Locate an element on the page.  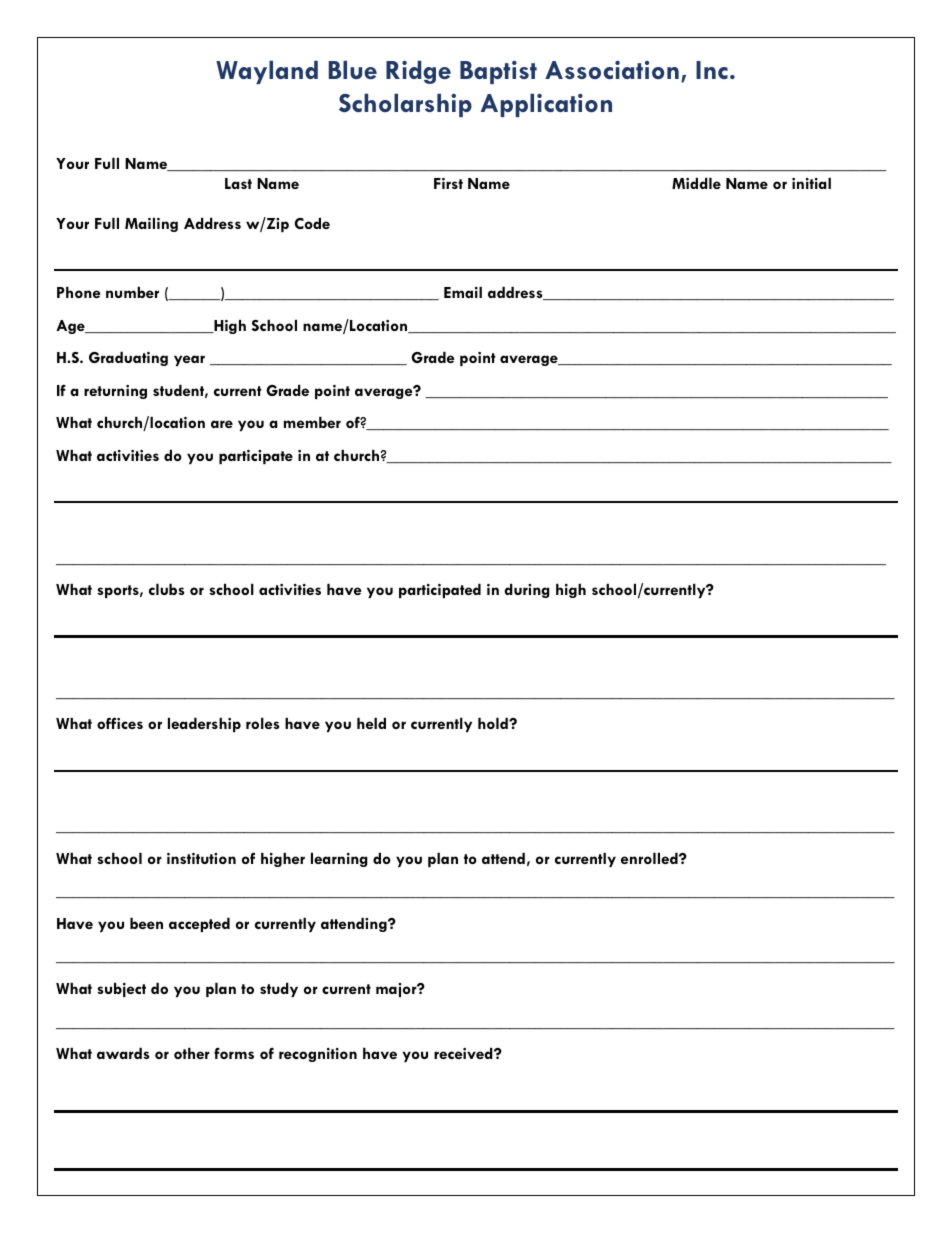
year is located at coordinates (189, 360).
